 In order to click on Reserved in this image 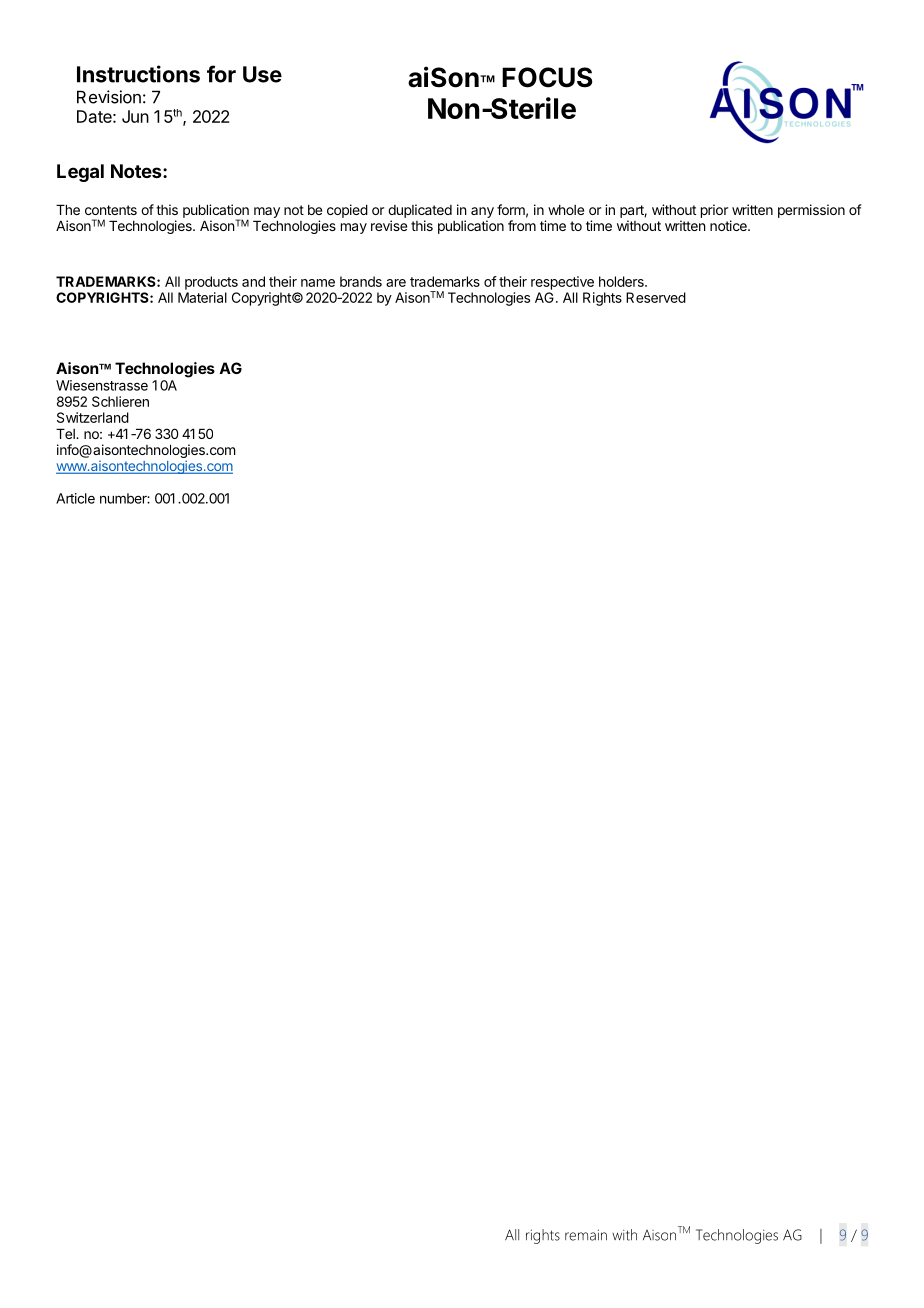, I will do `click(656, 297)`.
